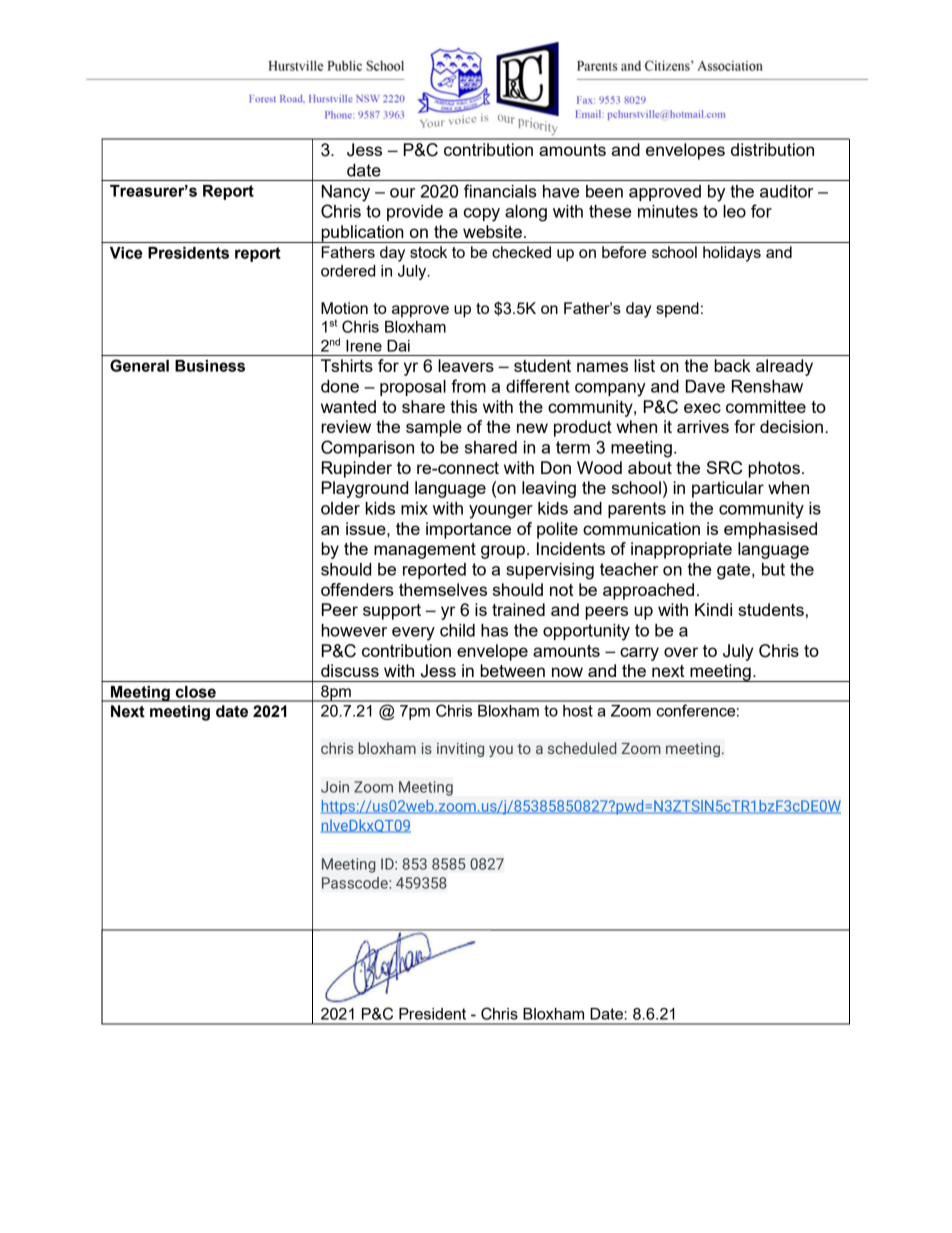  What do you see at coordinates (210, 366) in the screenshot?
I see `Business` at bounding box center [210, 366].
